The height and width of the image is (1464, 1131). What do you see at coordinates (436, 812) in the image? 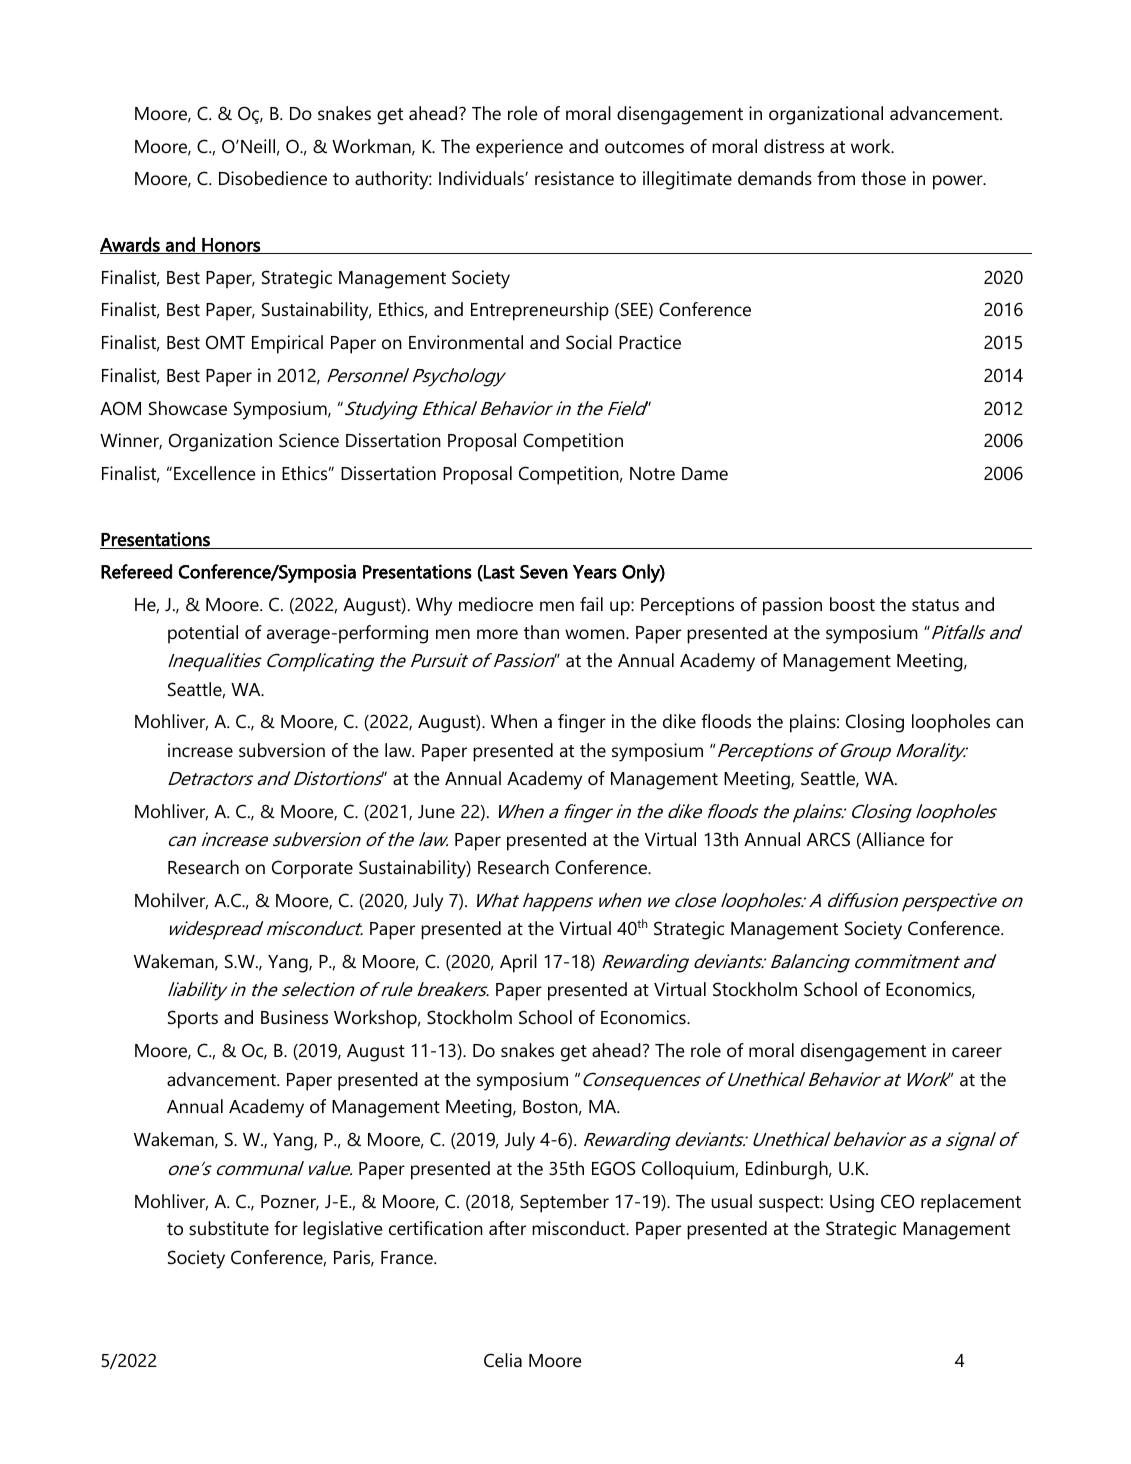
I see `June` at bounding box center [436, 812].
